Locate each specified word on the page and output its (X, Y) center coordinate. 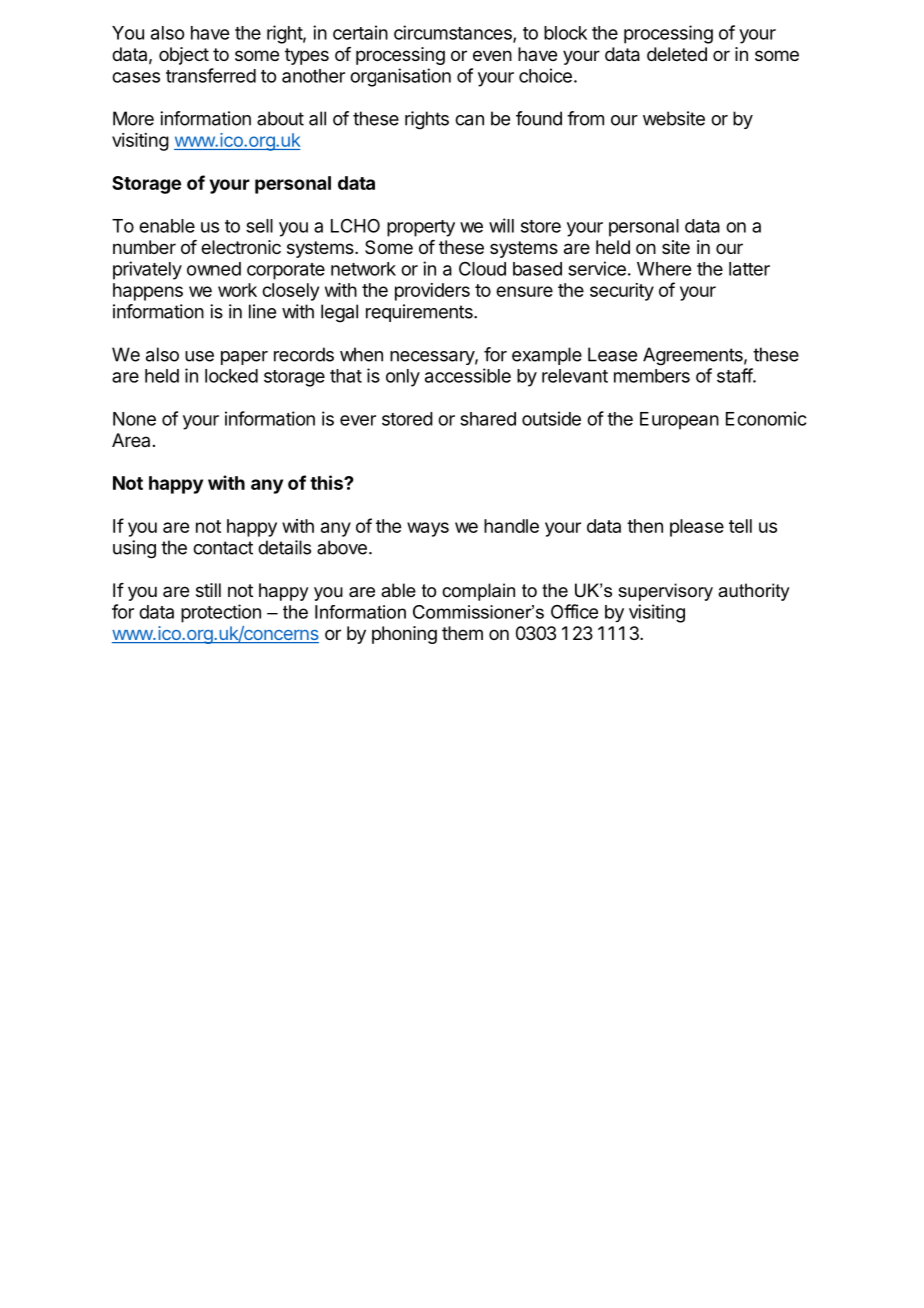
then (645, 526)
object (184, 56)
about (280, 118)
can (469, 120)
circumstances (454, 33)
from (585, 118)
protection (221, 613)
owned (214, 269)
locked (231, 376)
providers (432, 292)
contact (223, 548)
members (652, 376)
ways (428, 529)
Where (664, 269)
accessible (468, 375)
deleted (677, 54)
